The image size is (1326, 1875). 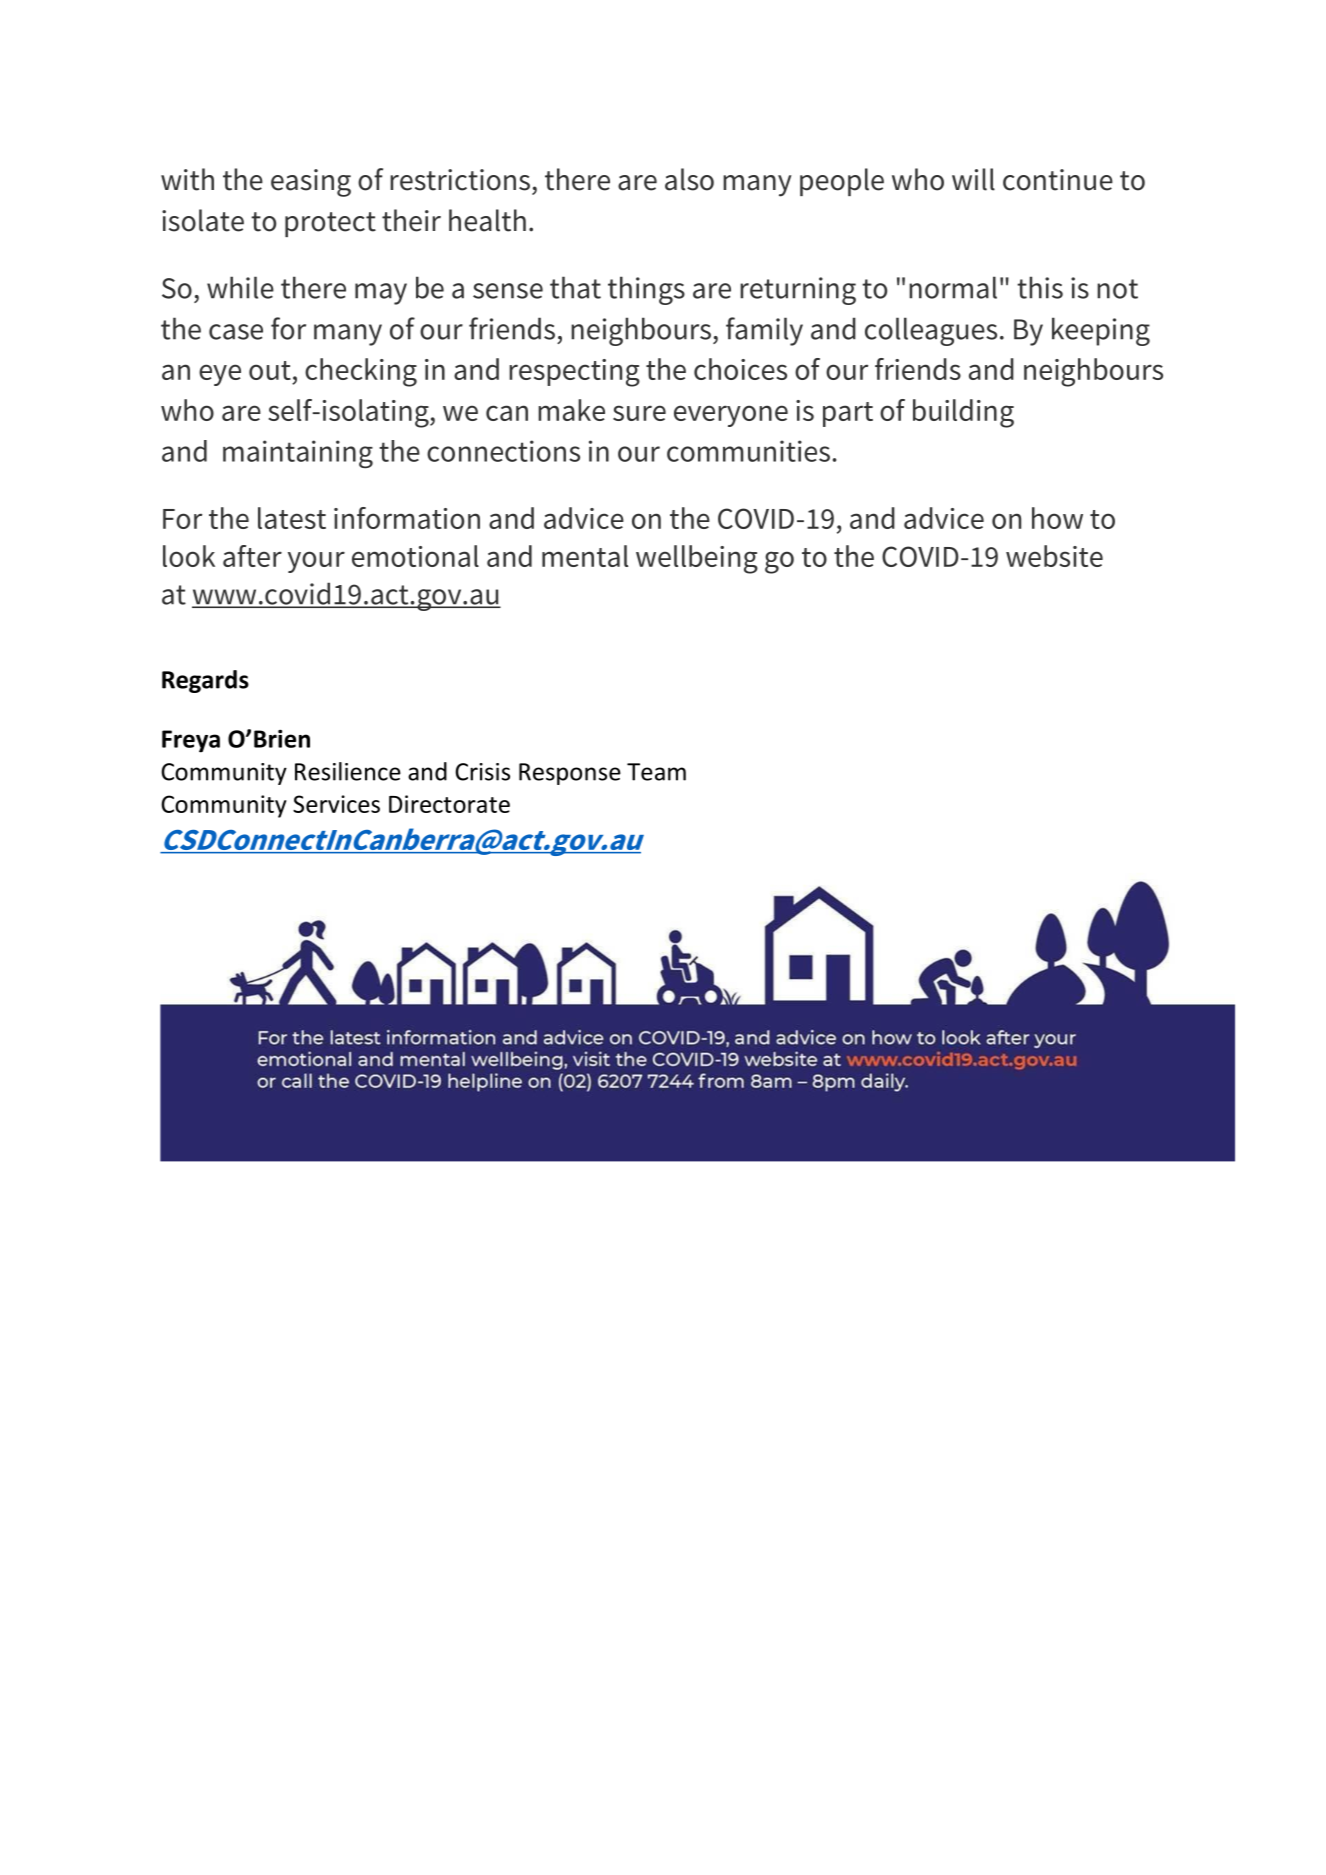 What do you see at coordinates (973, 179) in the screenshot?
I see `will` at bounding box center [973, 179].
